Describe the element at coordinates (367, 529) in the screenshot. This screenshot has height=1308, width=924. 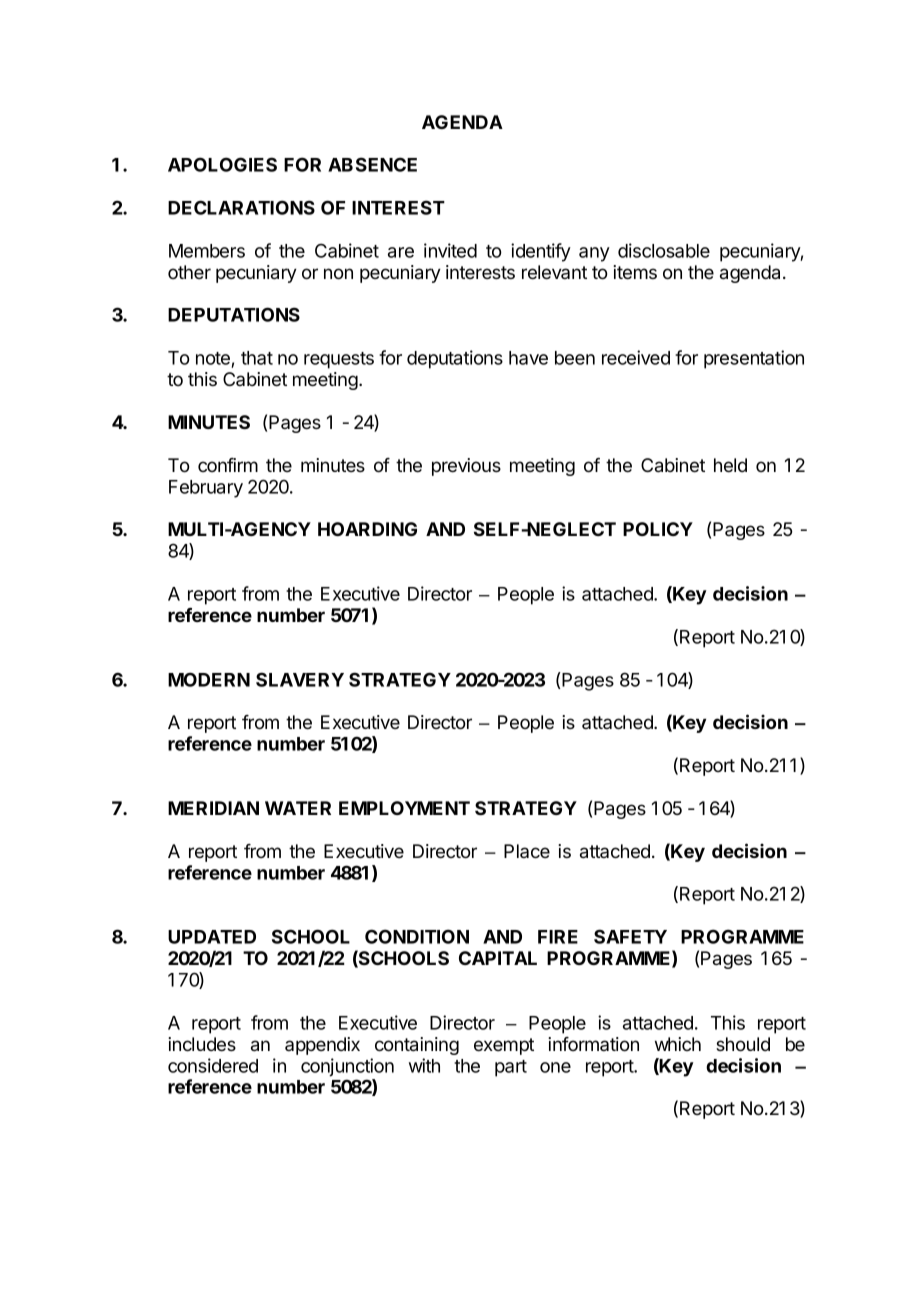
I see `HOARDING` at that location.
